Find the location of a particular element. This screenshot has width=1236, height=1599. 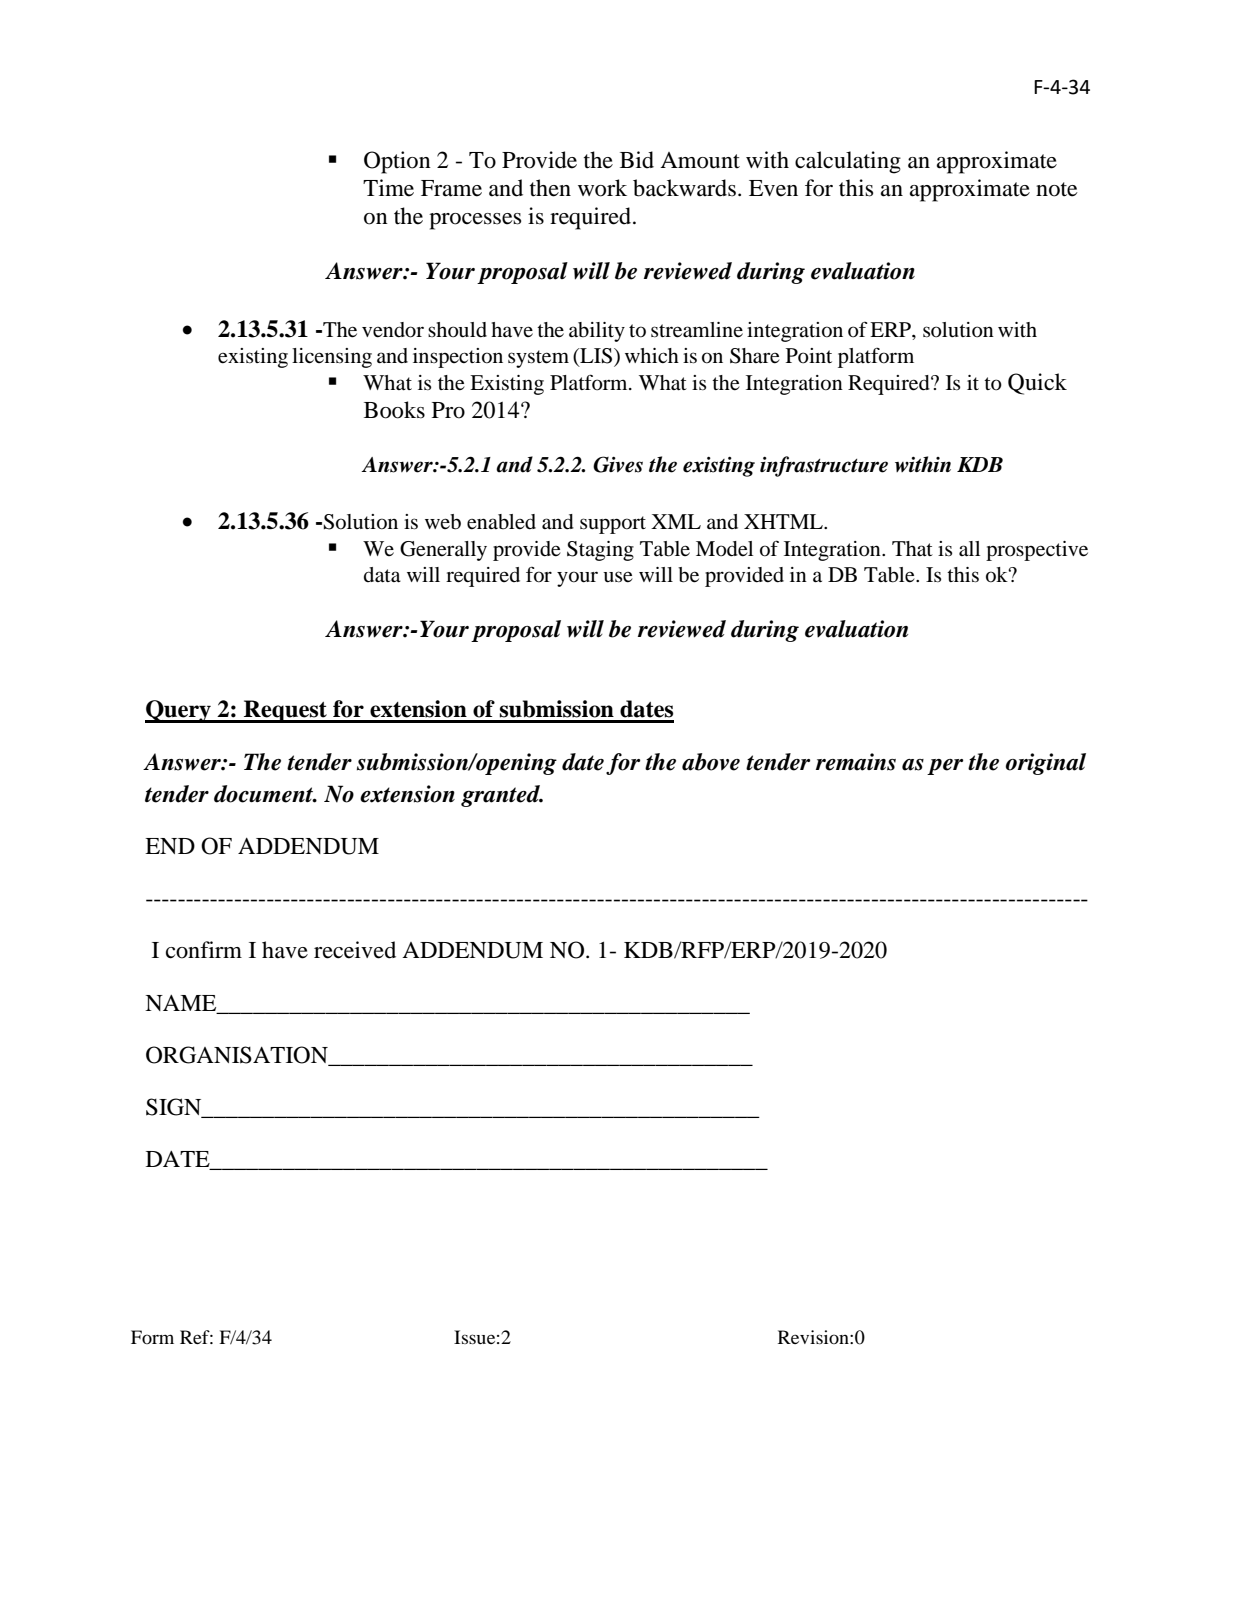

per is located at coordinates (945, 767).
